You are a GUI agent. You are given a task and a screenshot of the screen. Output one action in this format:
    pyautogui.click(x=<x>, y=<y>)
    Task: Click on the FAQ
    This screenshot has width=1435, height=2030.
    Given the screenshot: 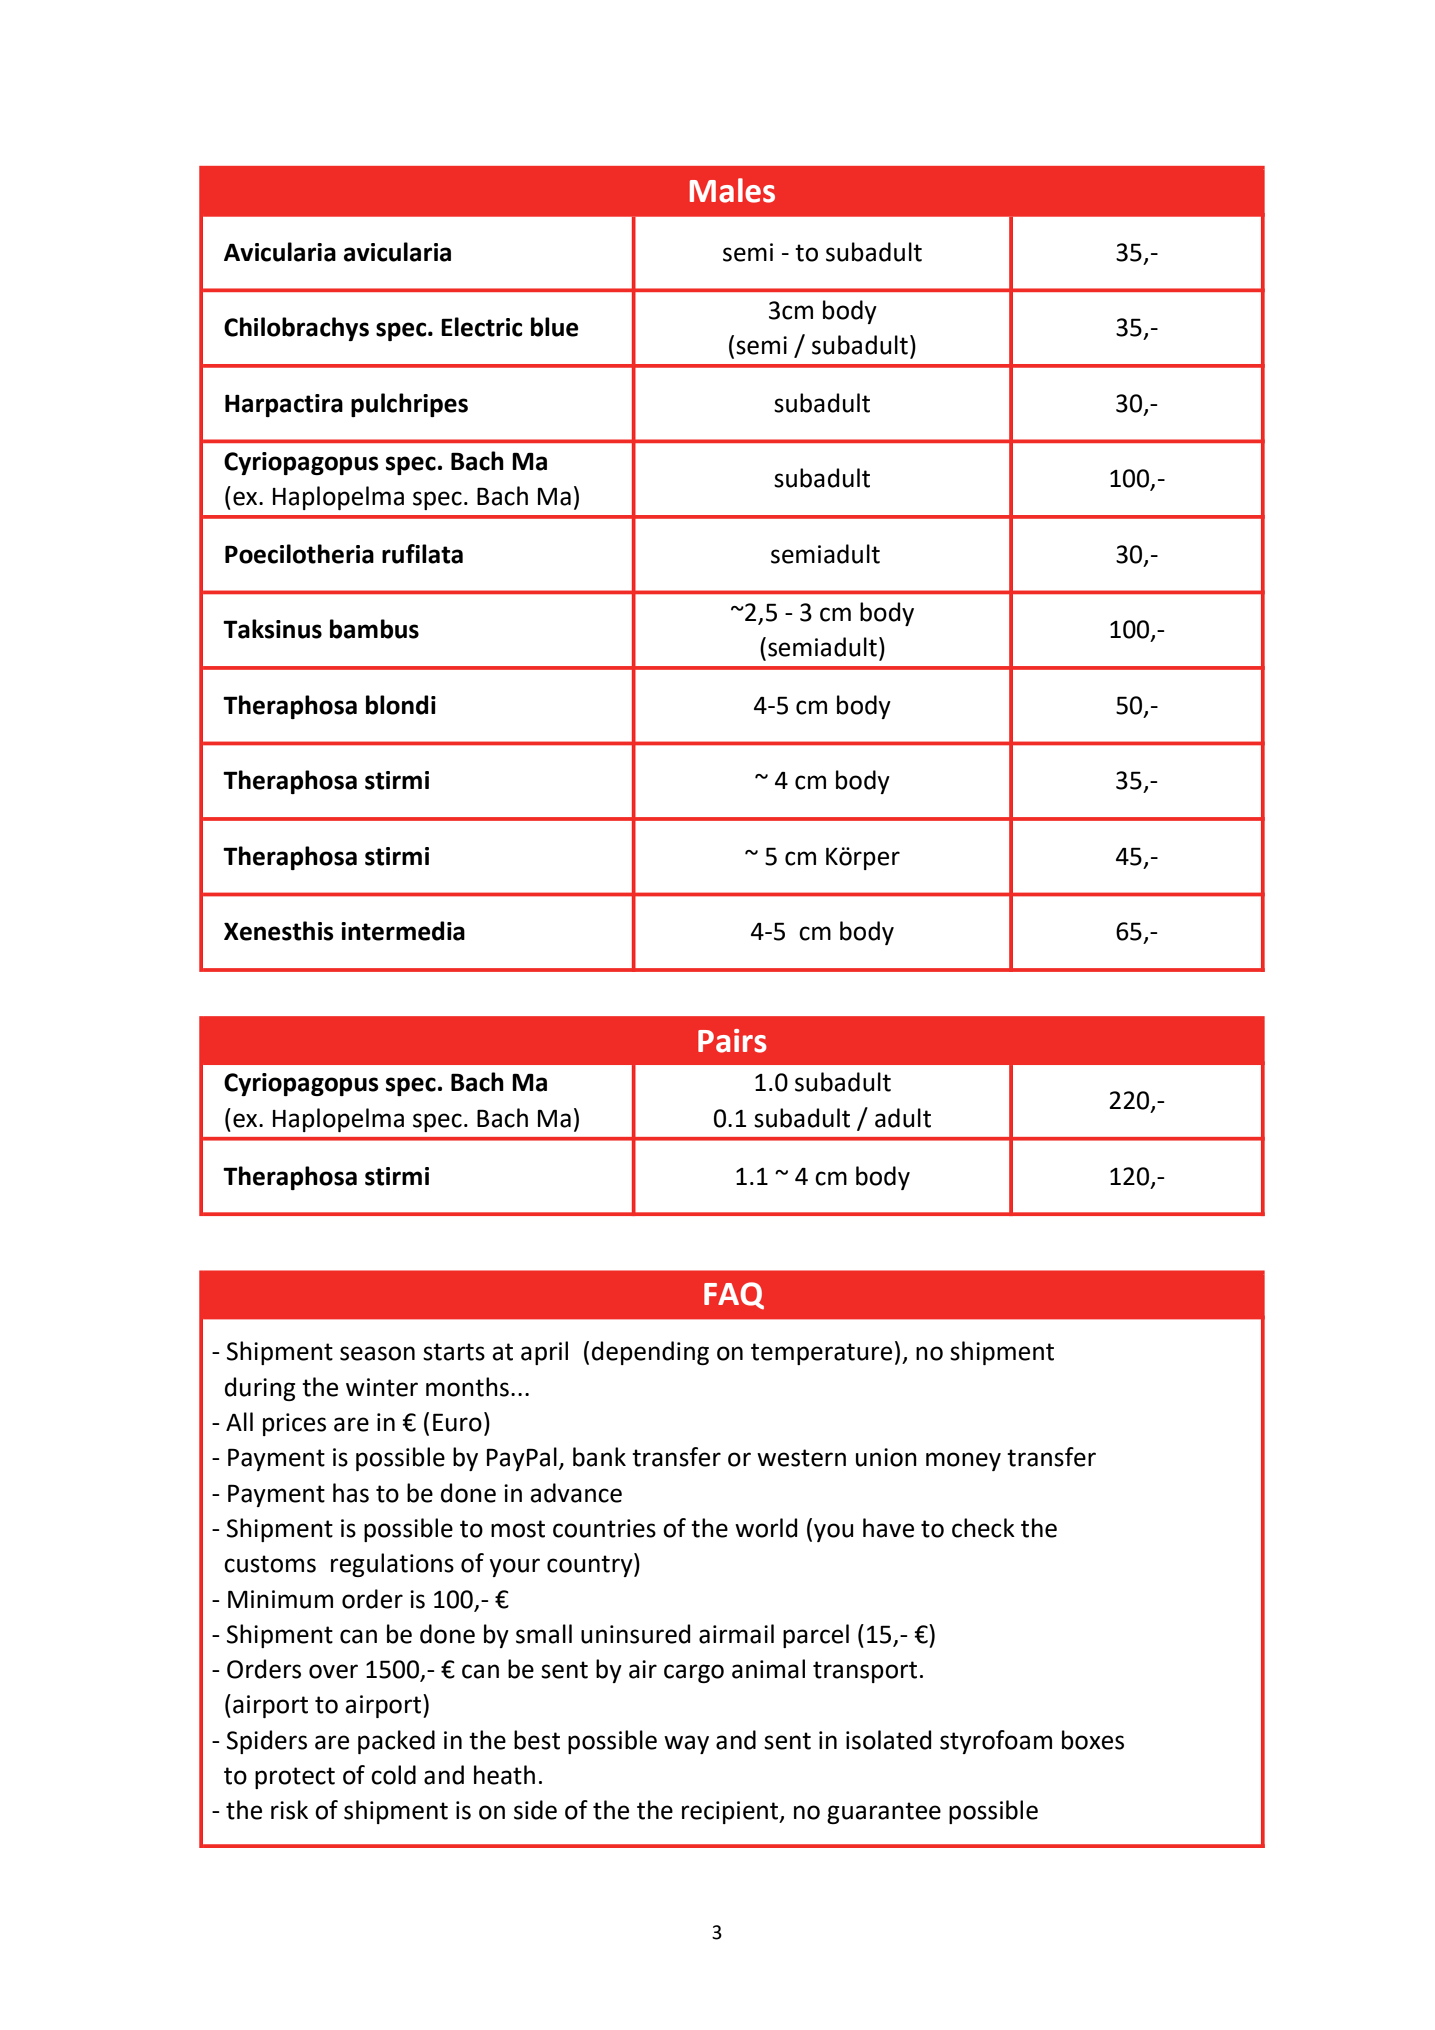 What is the action you would take?
    pyautogui.click(x=734, y=1295)
